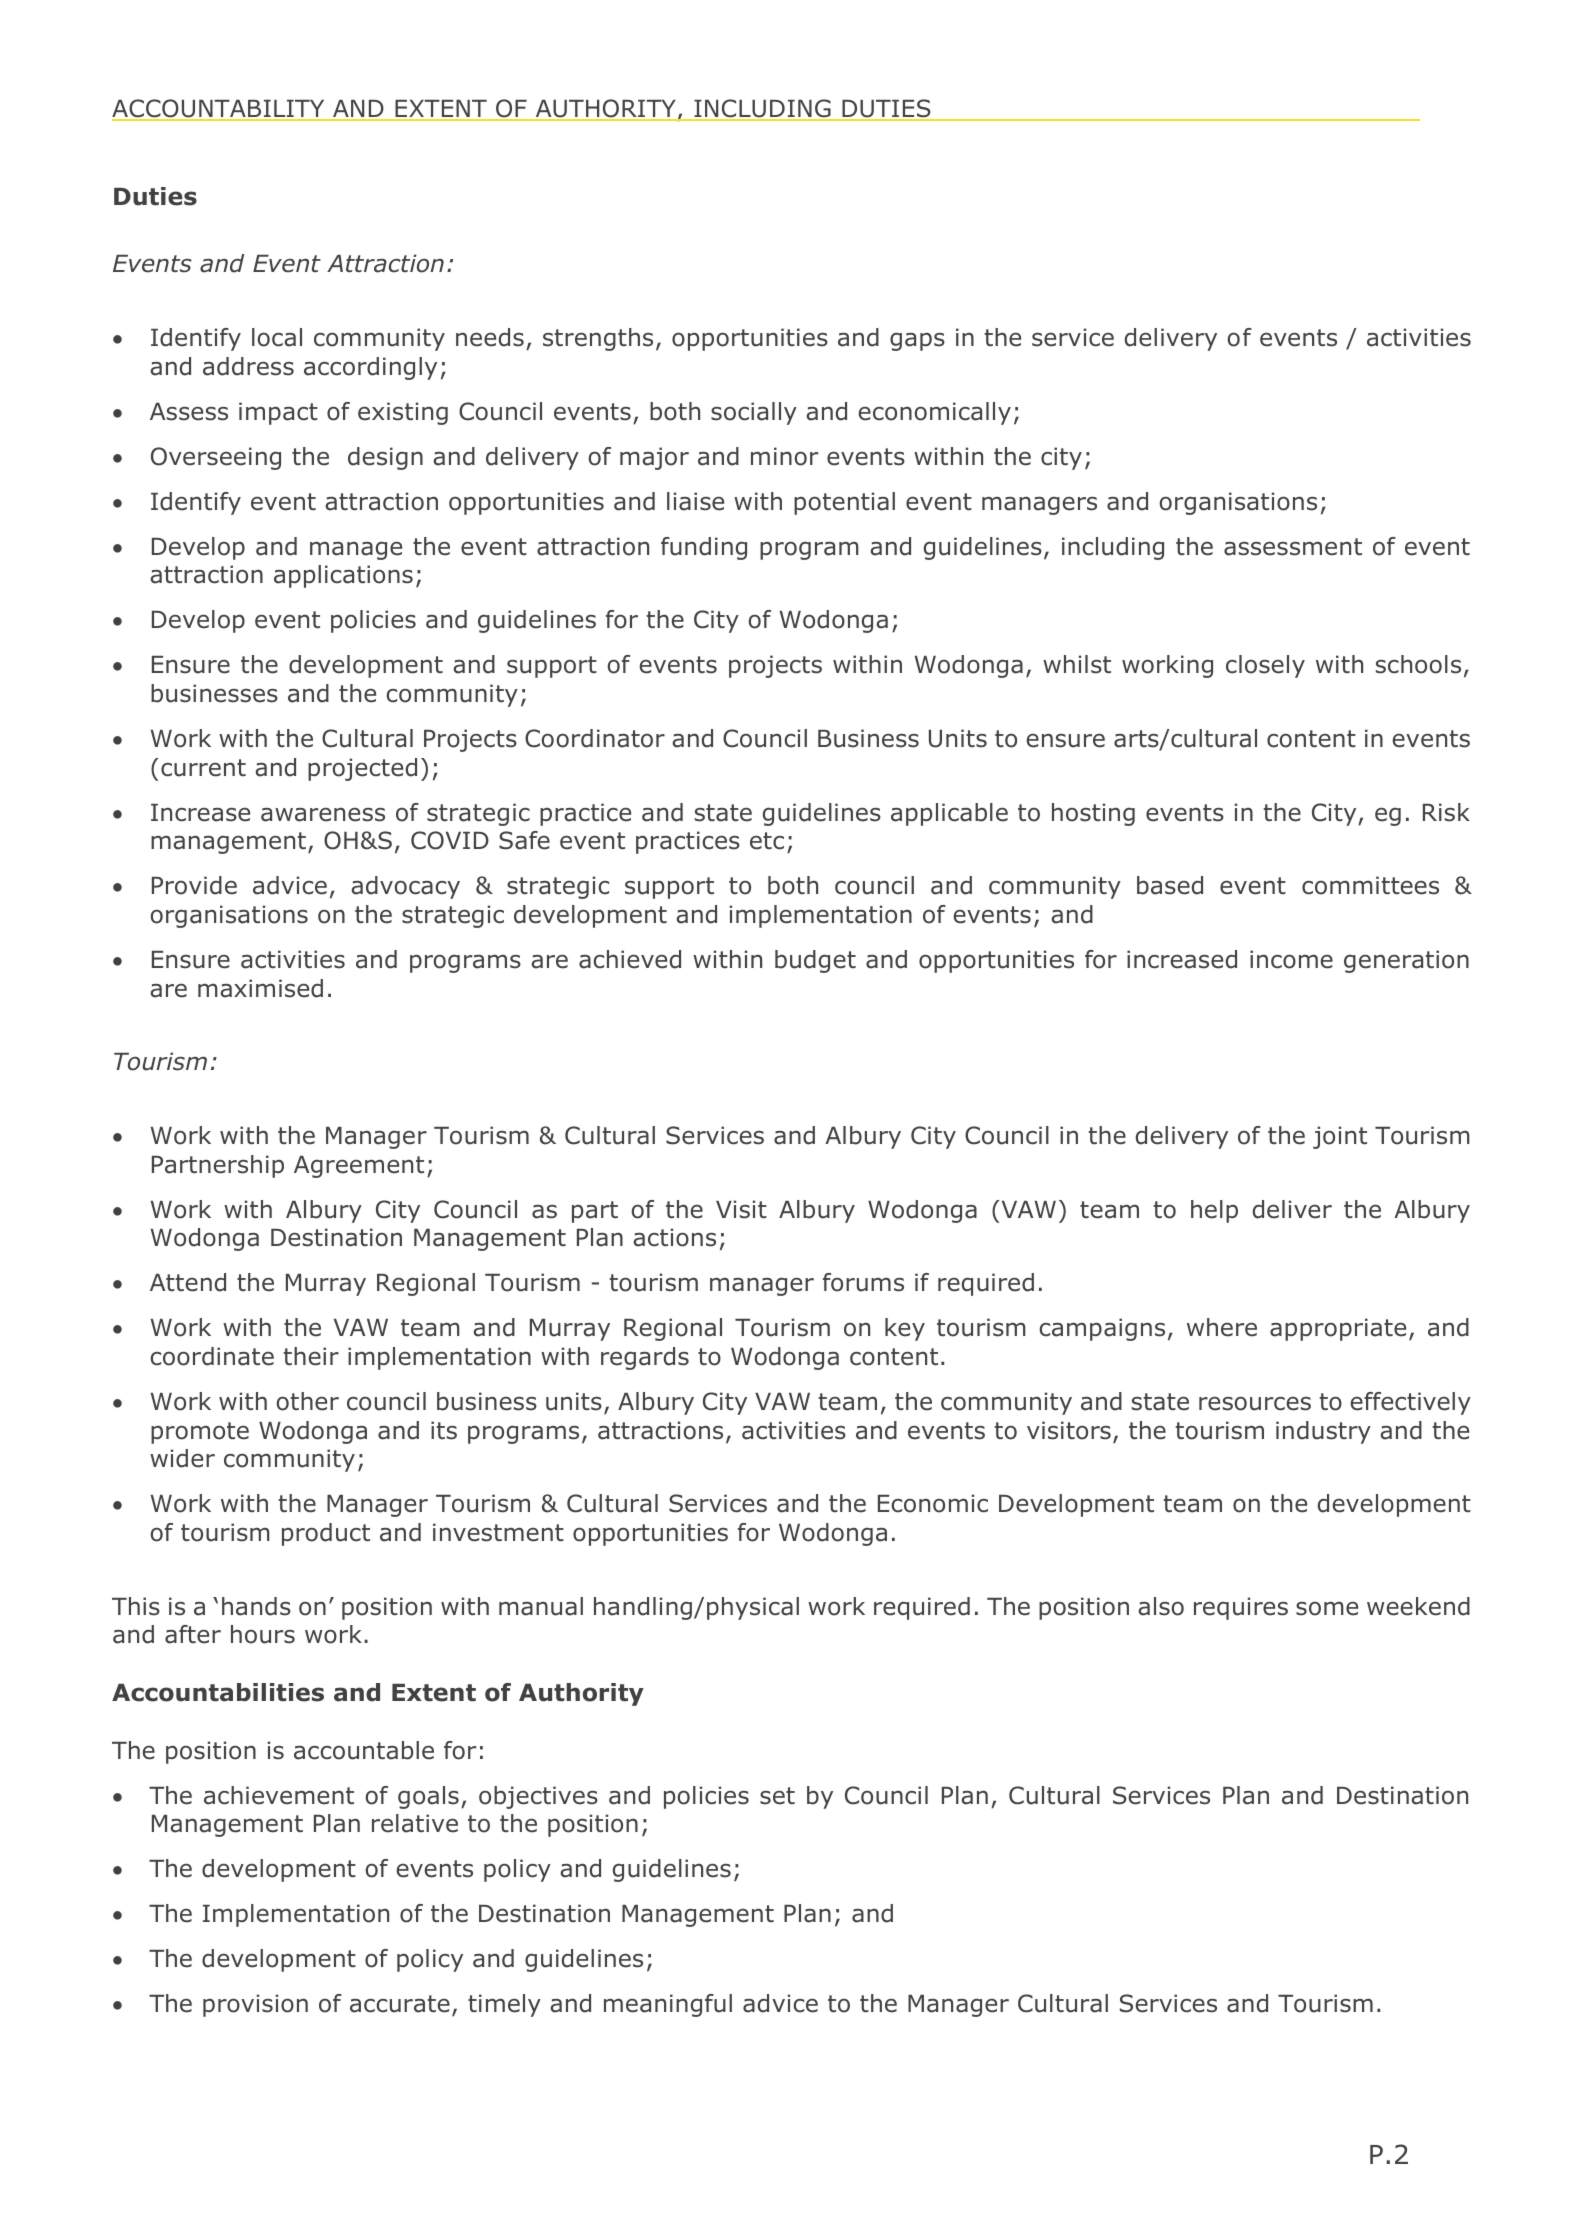 This image has height=2218, width=1569. I want to click on closely, so click(1265, 666).
